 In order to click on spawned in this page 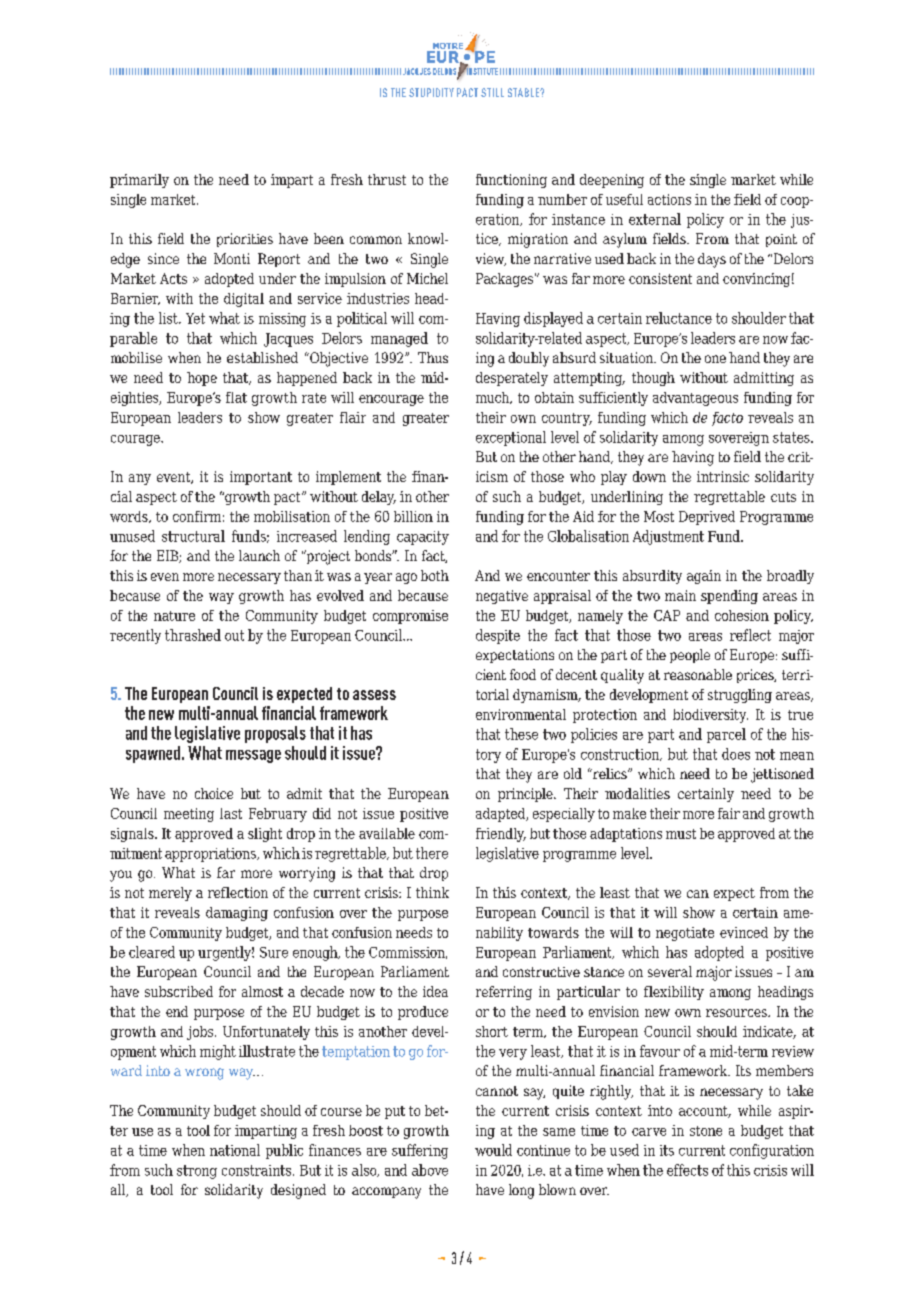, I will do `click(153, 754)`.
